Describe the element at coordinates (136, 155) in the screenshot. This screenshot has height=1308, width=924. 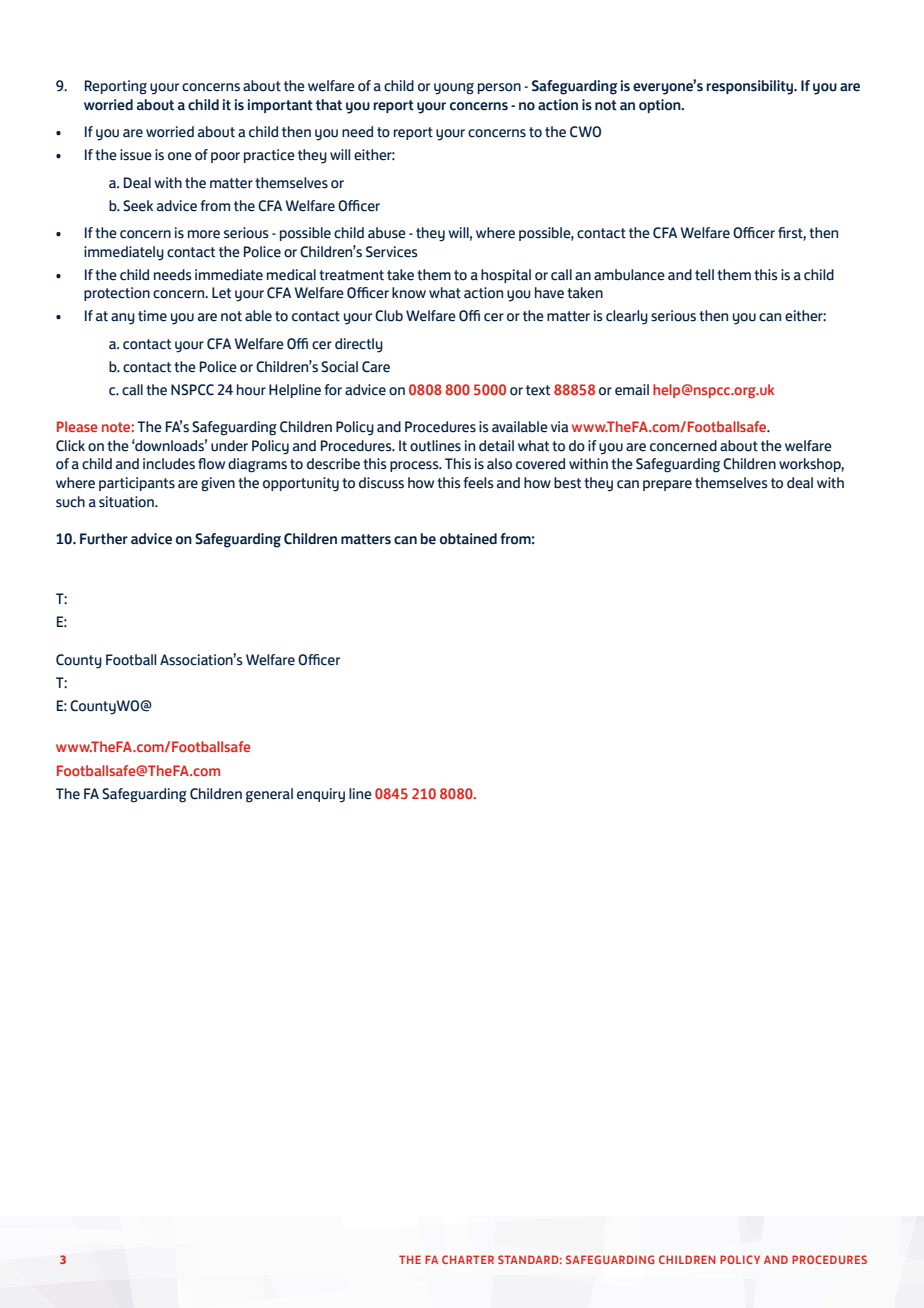
I see `issue` at that location.
